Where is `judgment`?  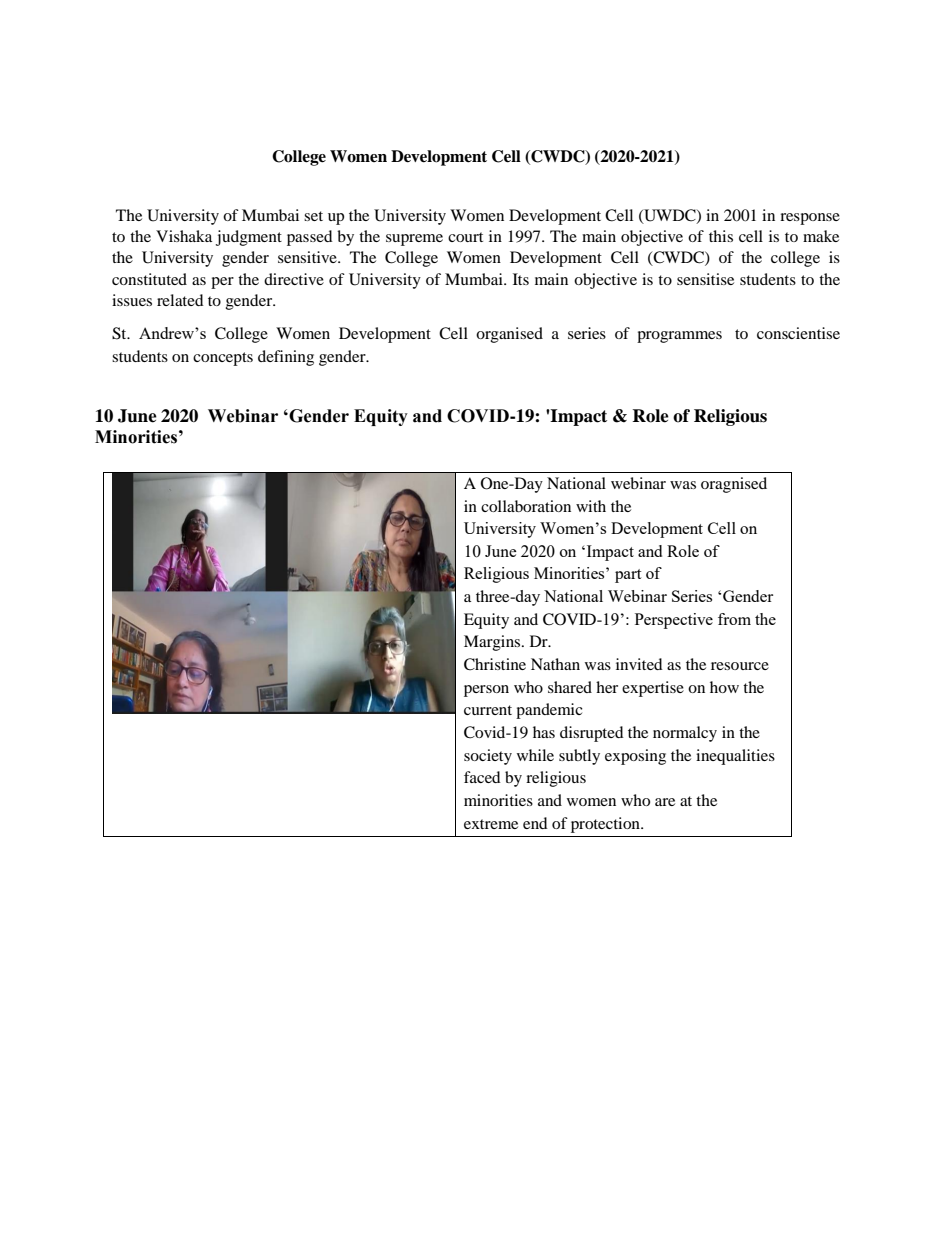
judgment is located at coordinates (249, 238).
